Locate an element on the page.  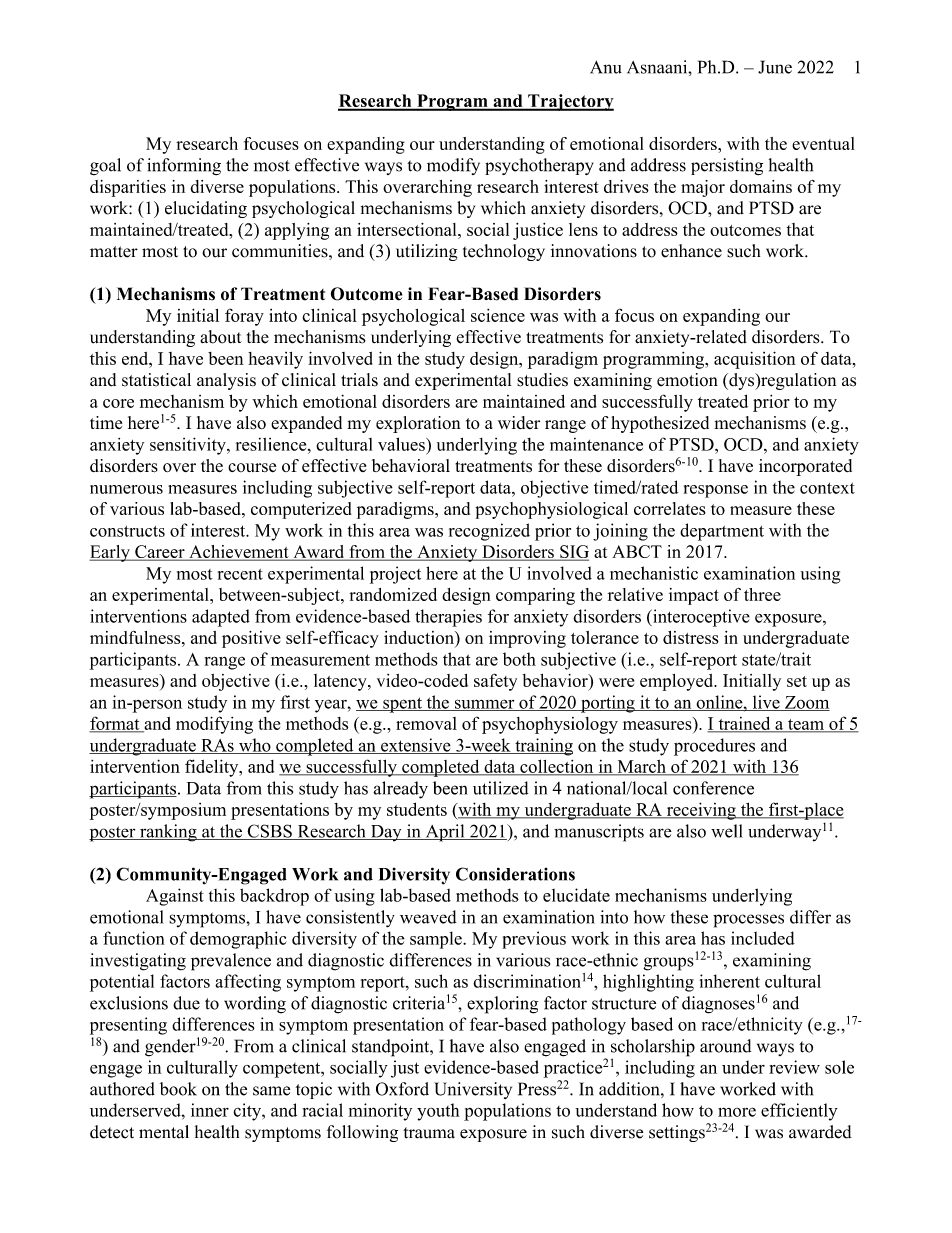
Trajectory is located at coordinates (570, 102).
